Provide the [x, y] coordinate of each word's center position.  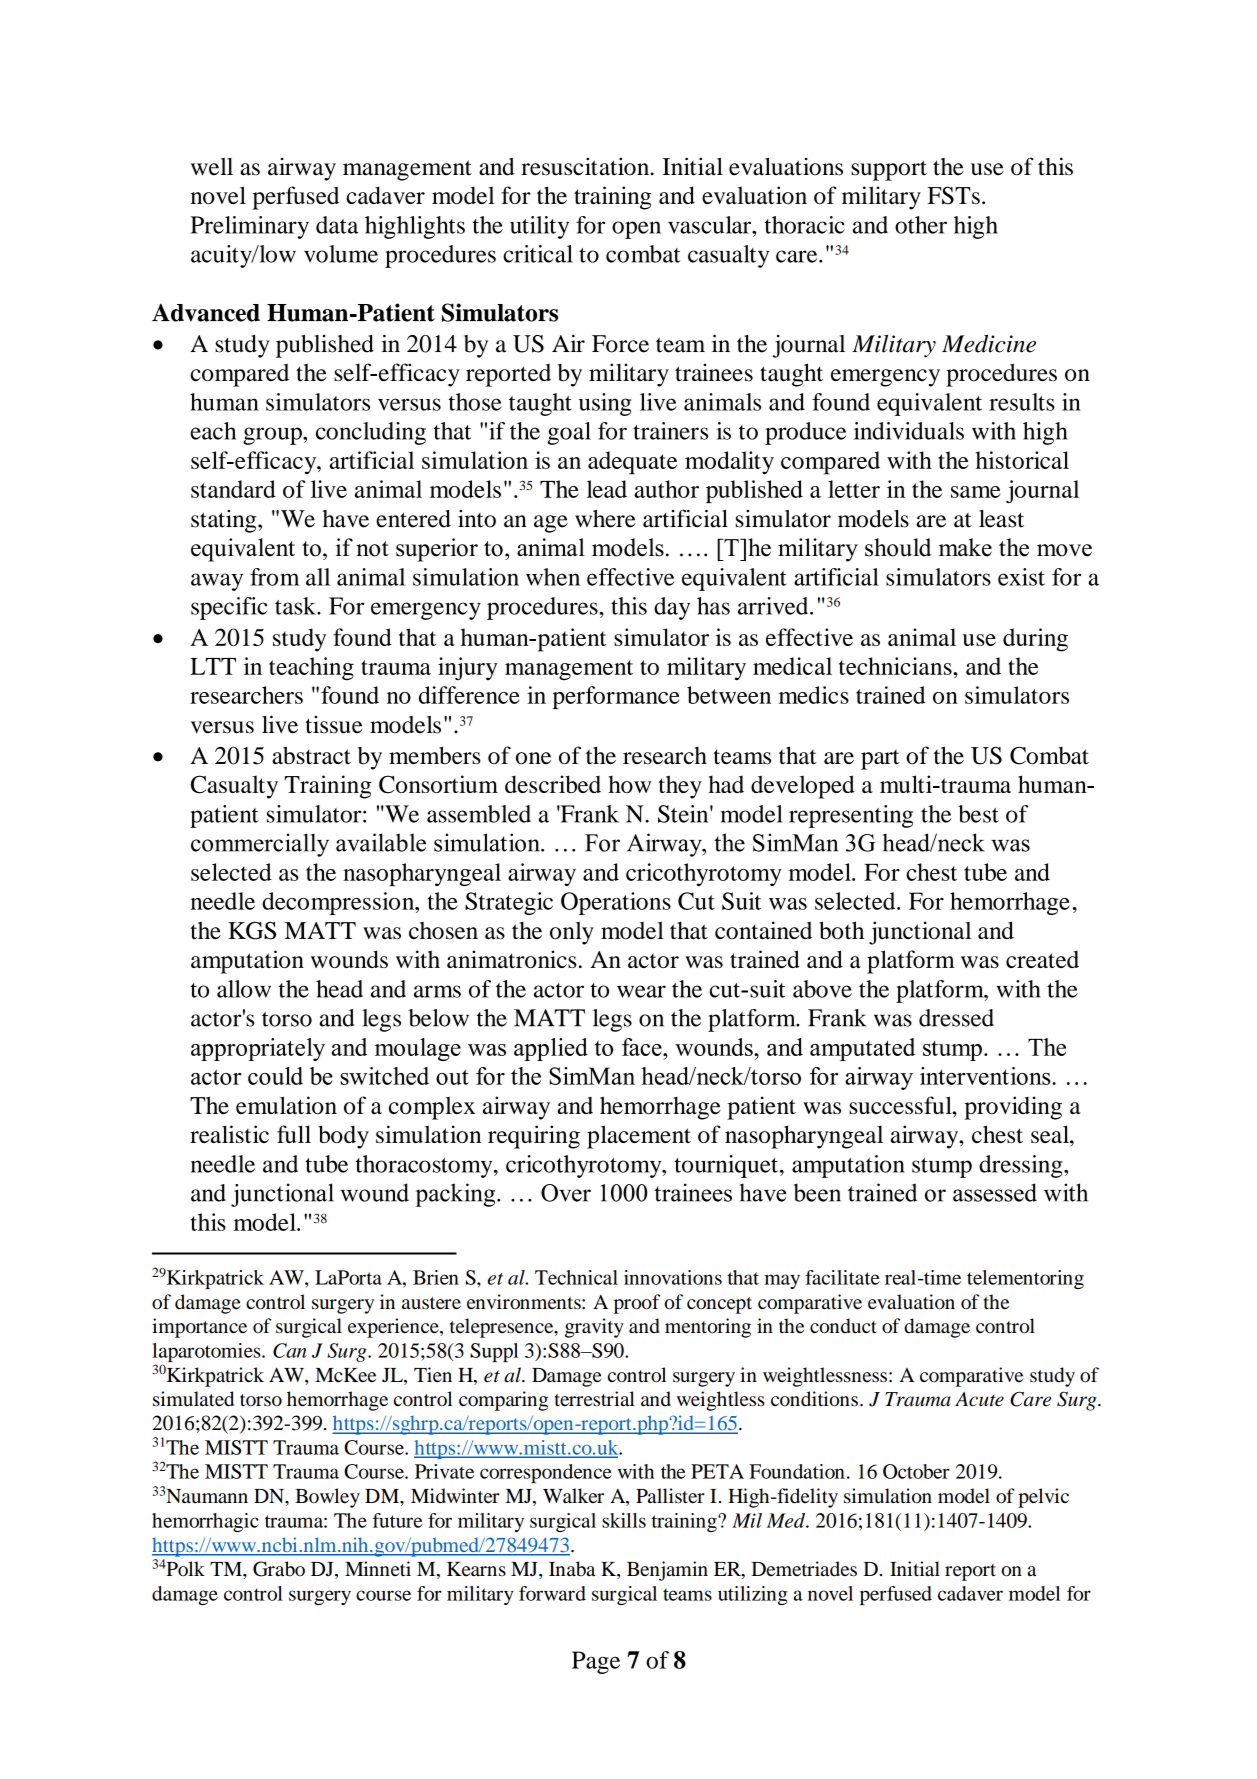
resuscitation [586, 166]
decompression [339, 903]
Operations [616, 903]
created [1042, 959]
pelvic [1043, 1498]
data [337, 225]
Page [596, 1662]
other [921, 225]
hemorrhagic [205, 1522]
